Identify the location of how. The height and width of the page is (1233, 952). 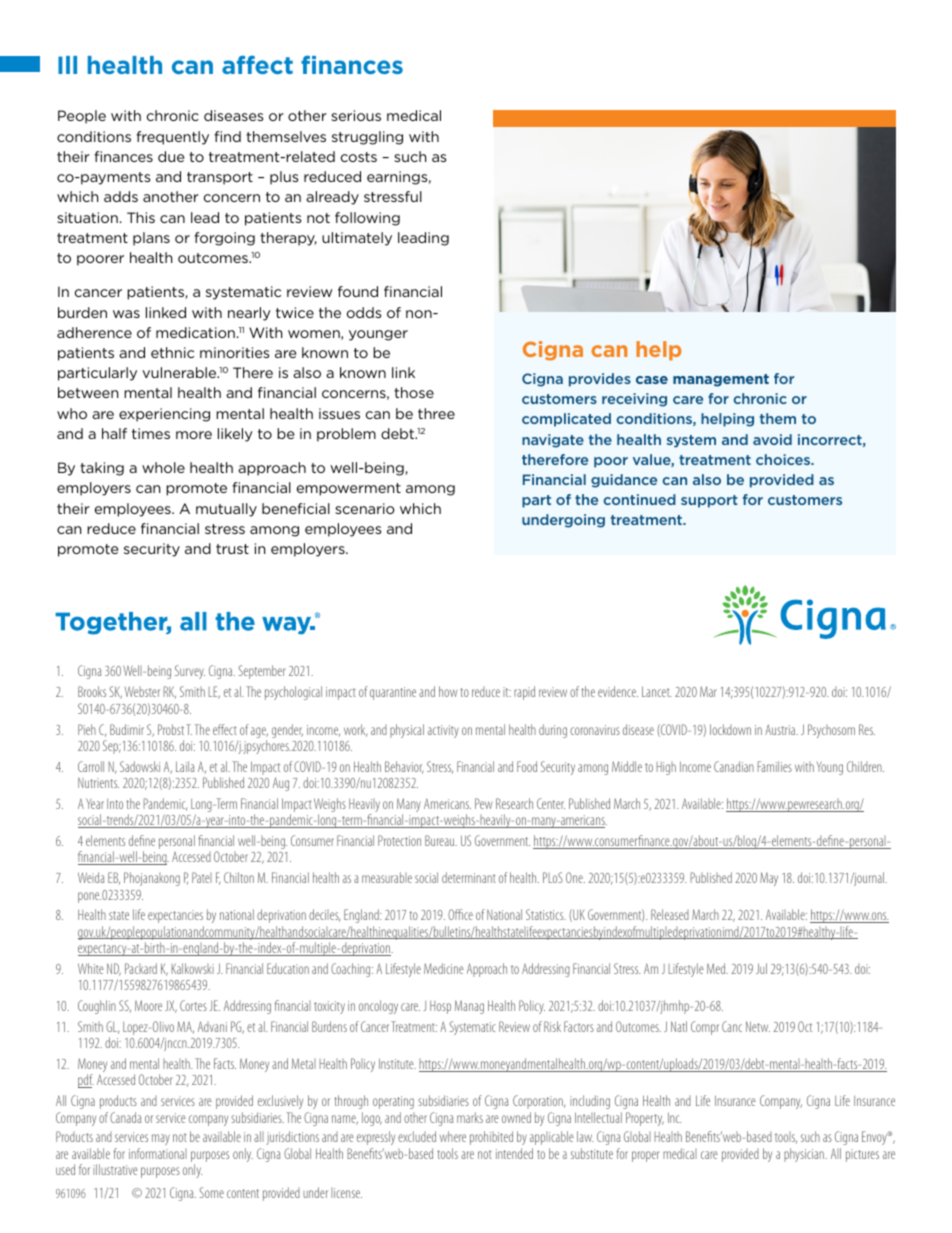
(448, 691).
